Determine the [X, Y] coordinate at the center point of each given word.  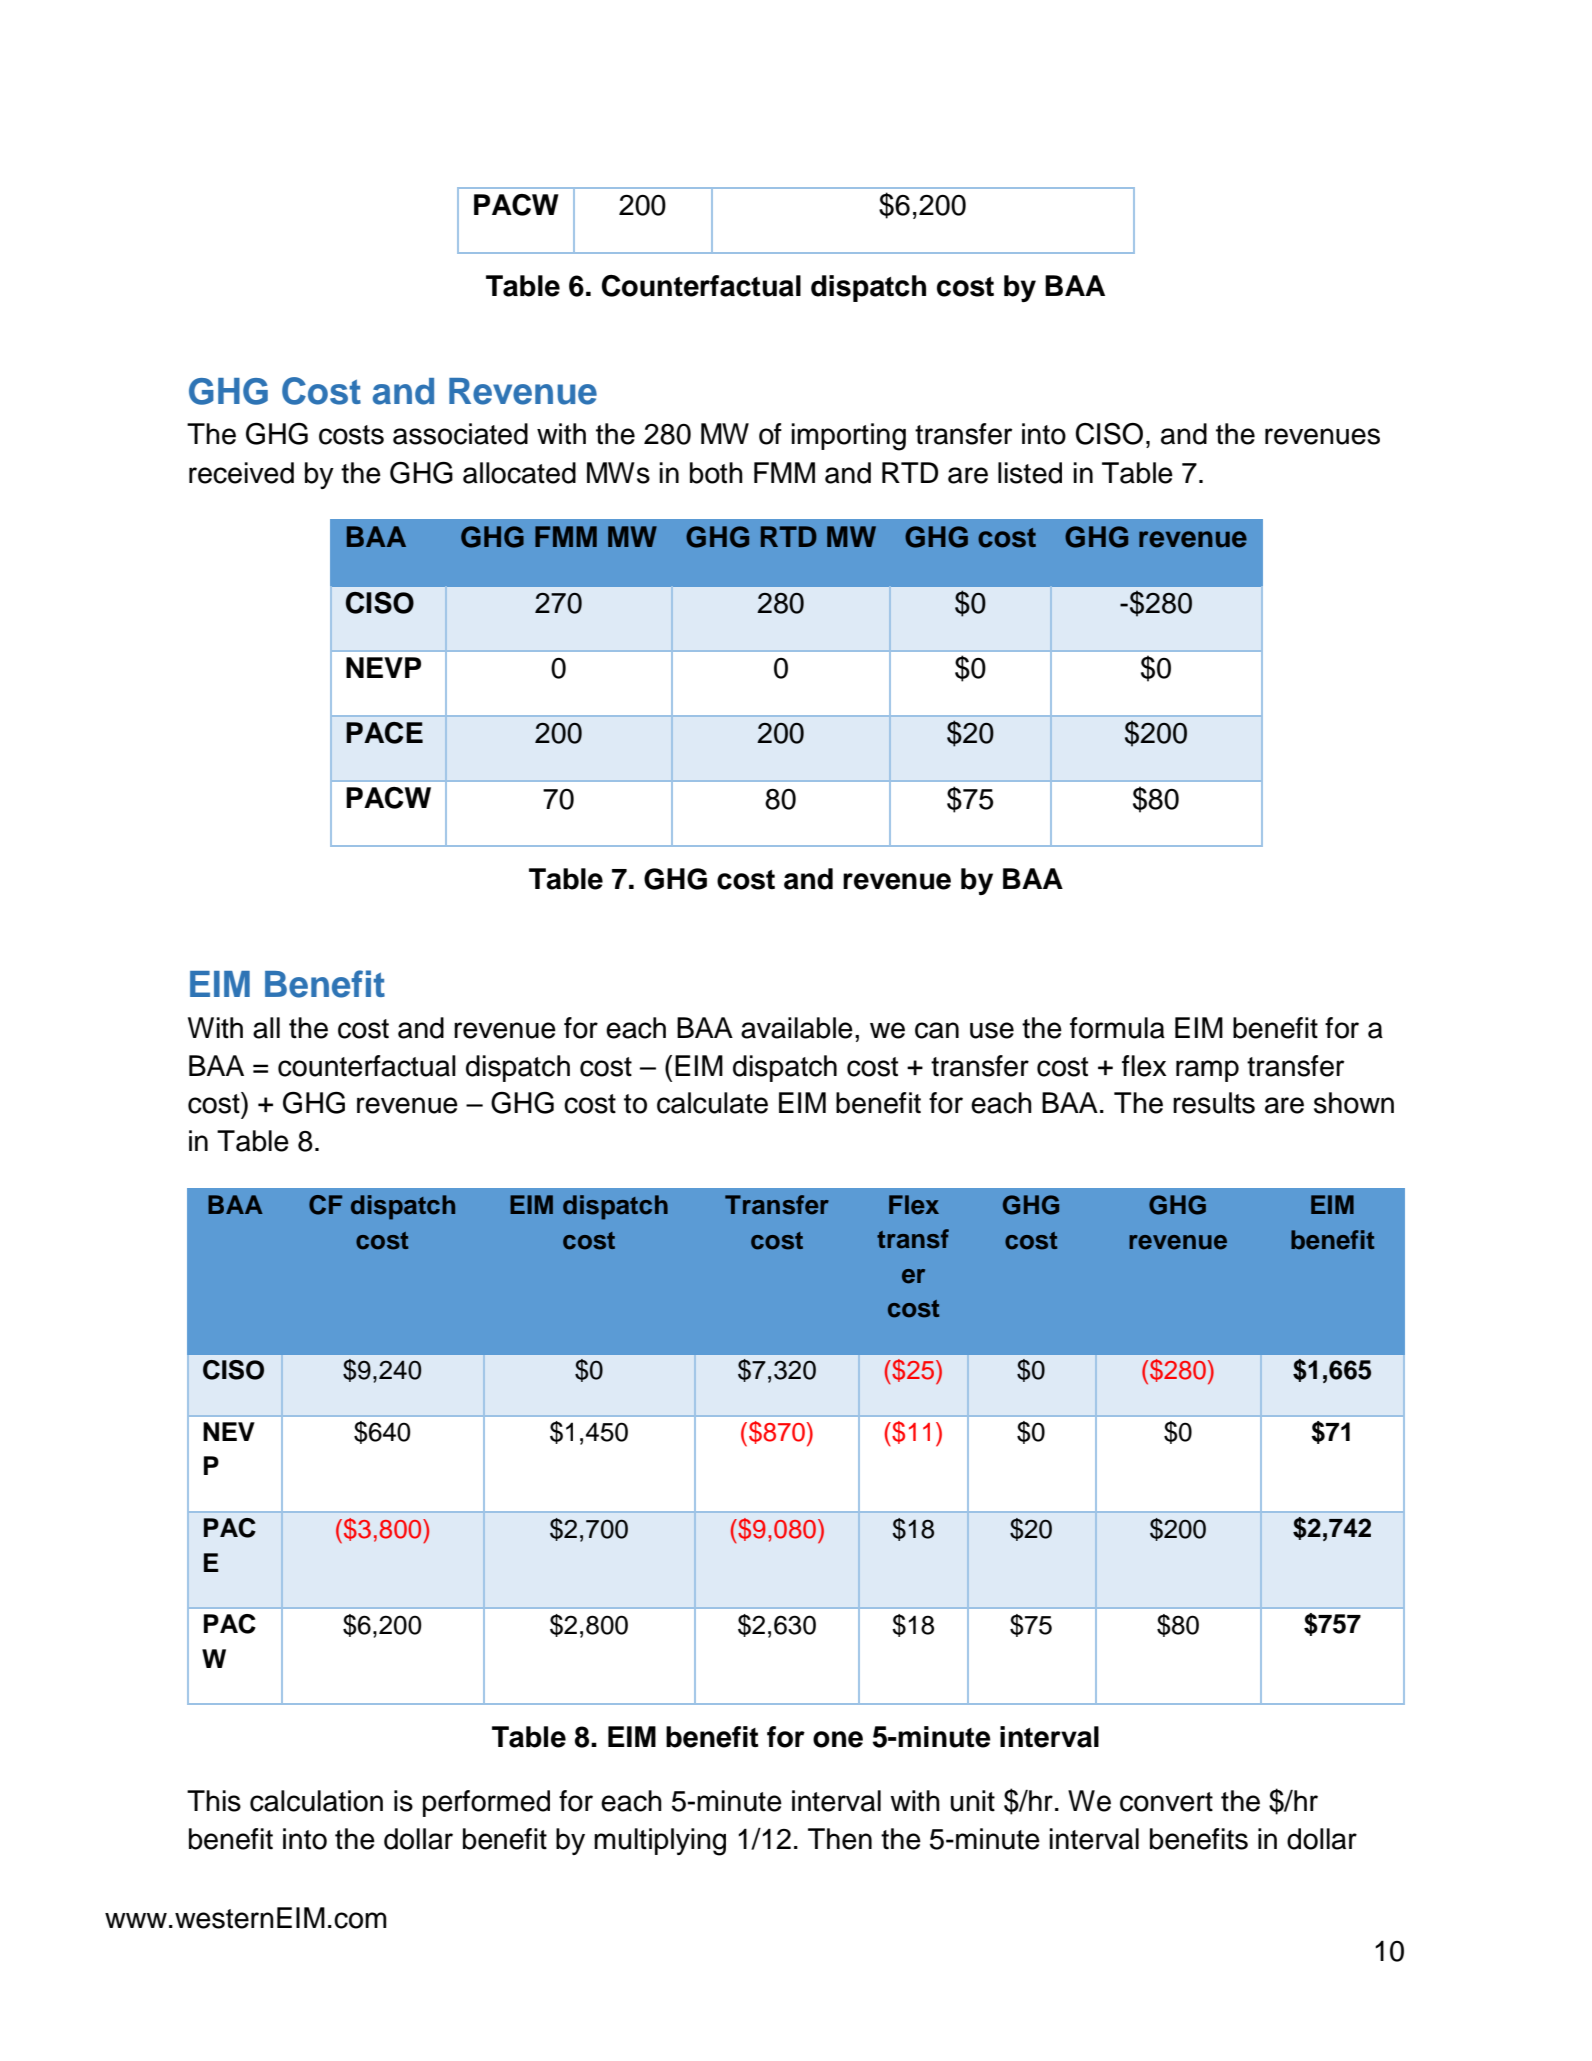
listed [1030, 473]
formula [1117, 1028]
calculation [316, 1801]
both [716, 473]
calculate [712, 1103]
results [1214, 1103]
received [241, 473]
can [937, 1030]
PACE [384, 733]
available [797, 1028]
